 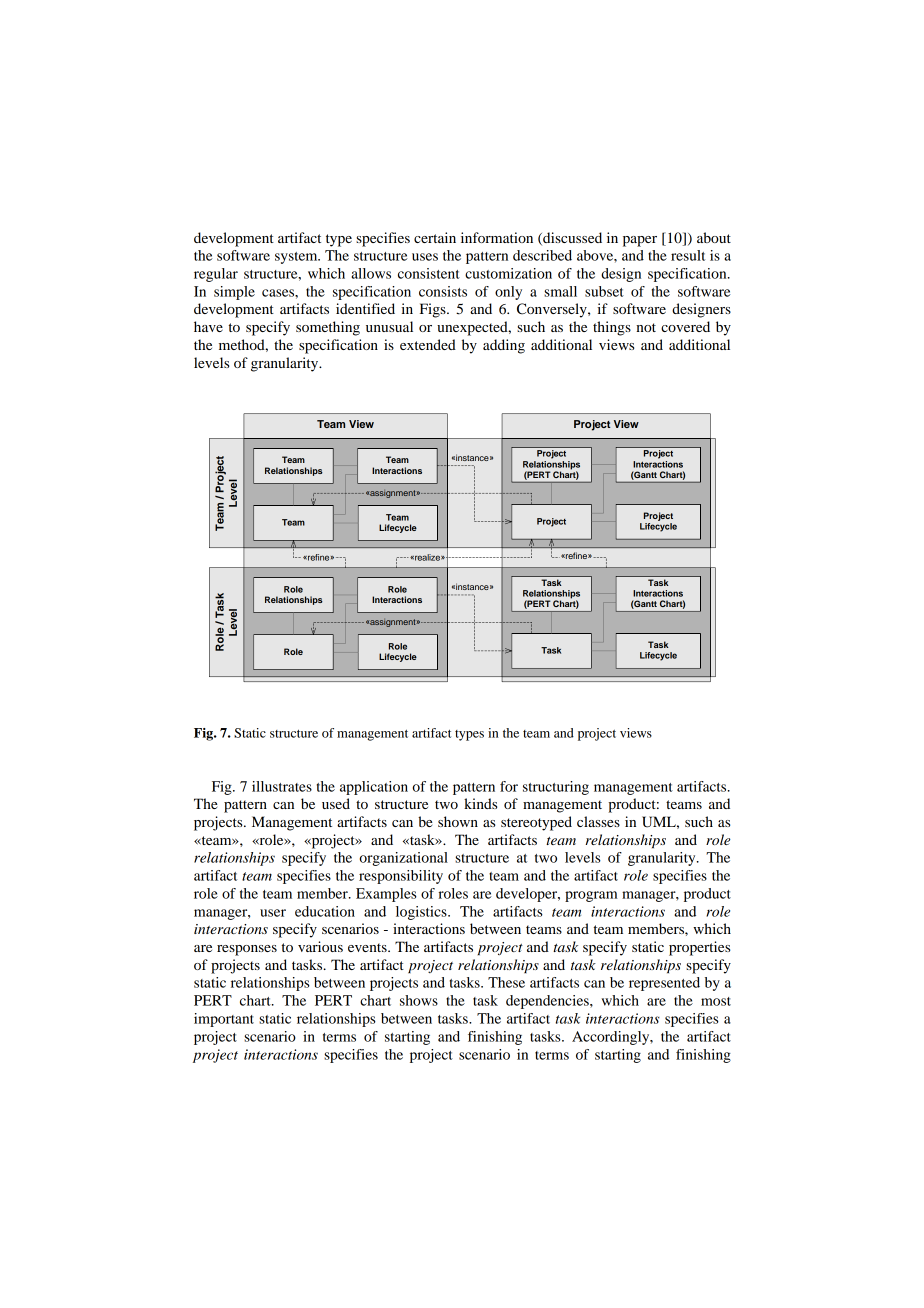 I want to click on paper, so click(x=640, y=241).
